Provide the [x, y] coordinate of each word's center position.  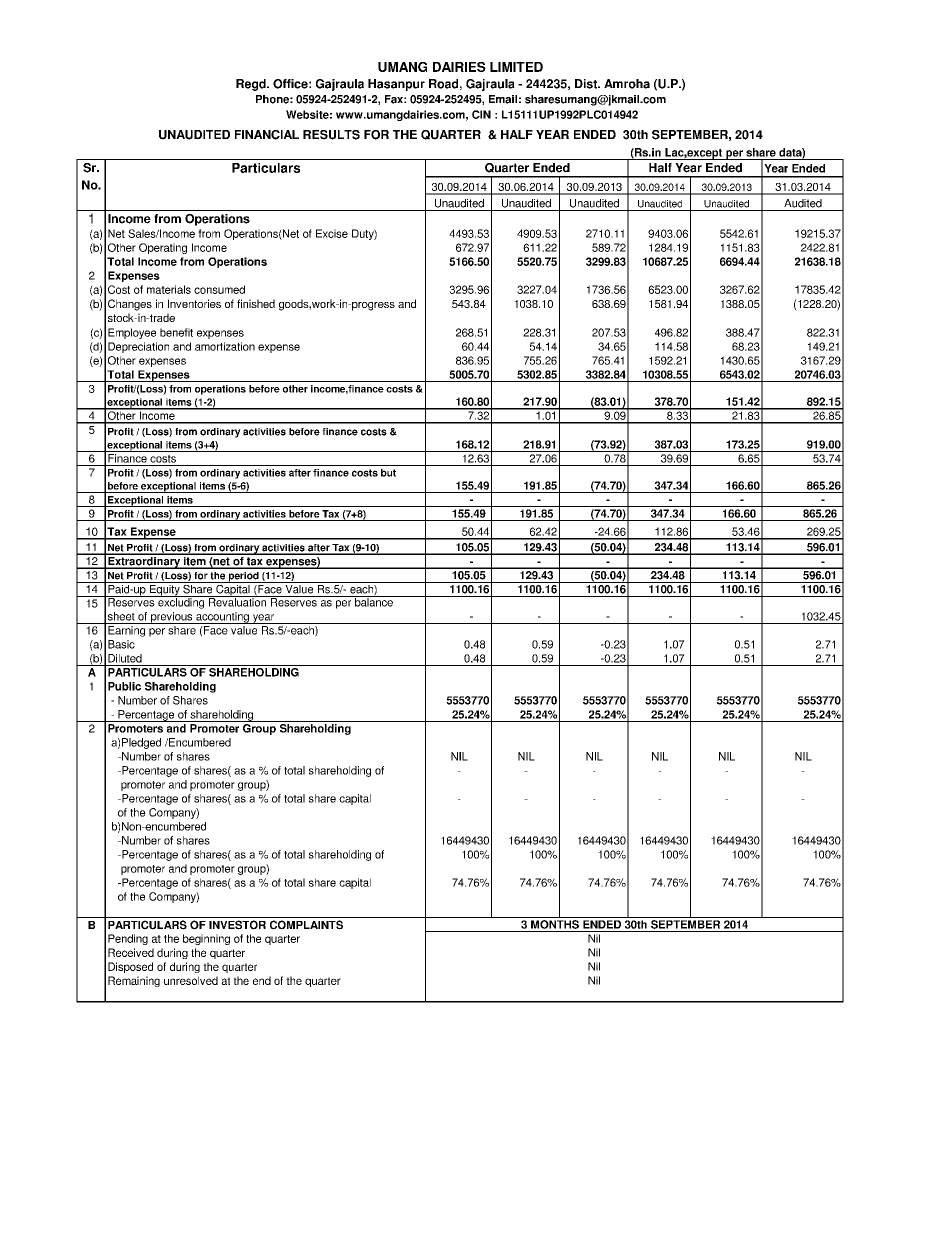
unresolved [191, 980]
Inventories [194, 303]
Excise [332, 233]
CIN [481, 114]
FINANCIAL [267, 135]
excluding [181, 602]
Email [503, 99]
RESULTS [331, 135]
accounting [222, 618]
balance [374, 601]
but [388, 473]
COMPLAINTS [306, 925]
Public [124, 686]
